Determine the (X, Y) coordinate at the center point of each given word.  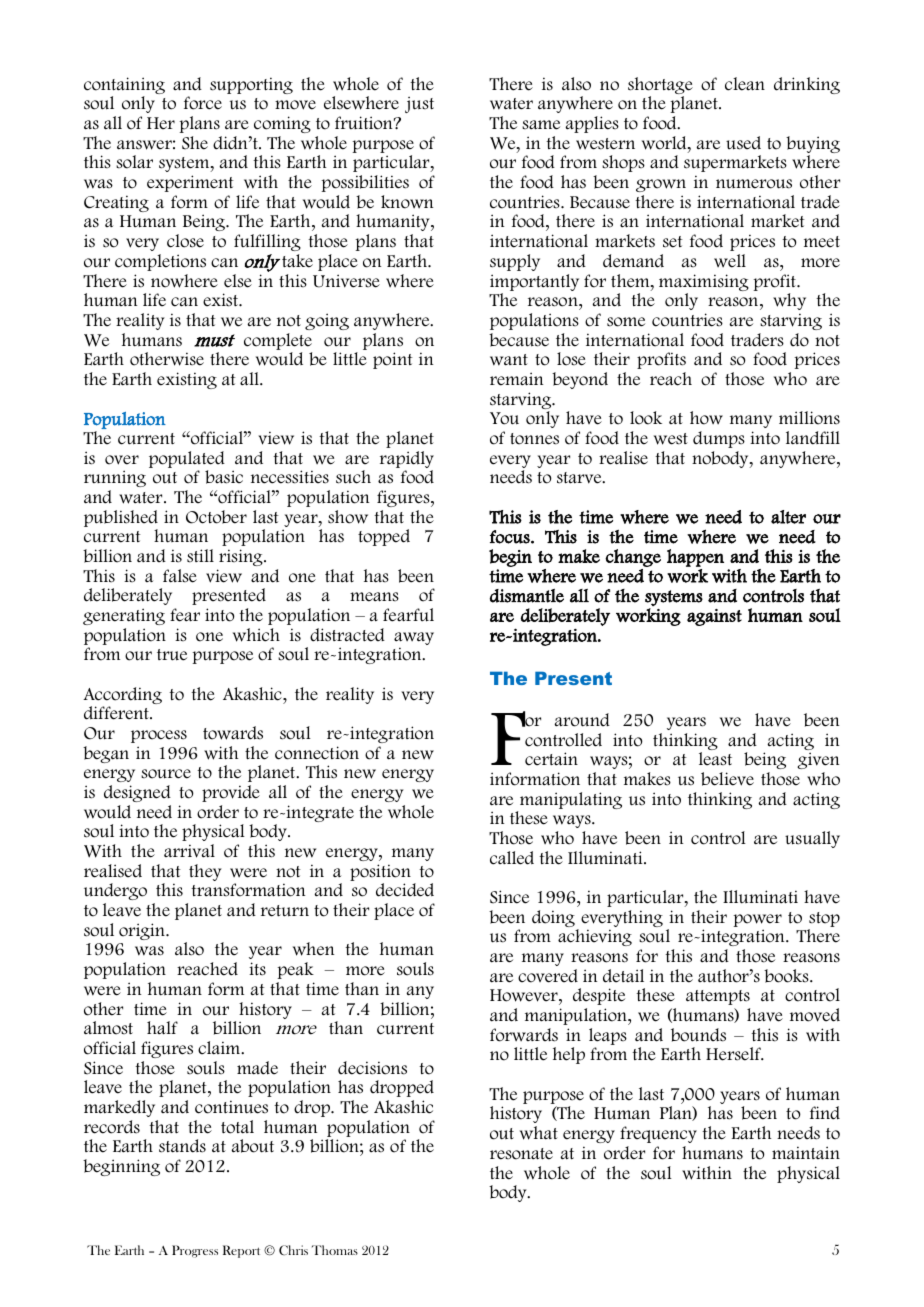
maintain (806, 1153)
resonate (521, 1154)
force (203, 103)
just (419, 105)
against (714, 617)
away (414, 640)
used (743, 143)
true (172, 655)
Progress (195, 1251)
